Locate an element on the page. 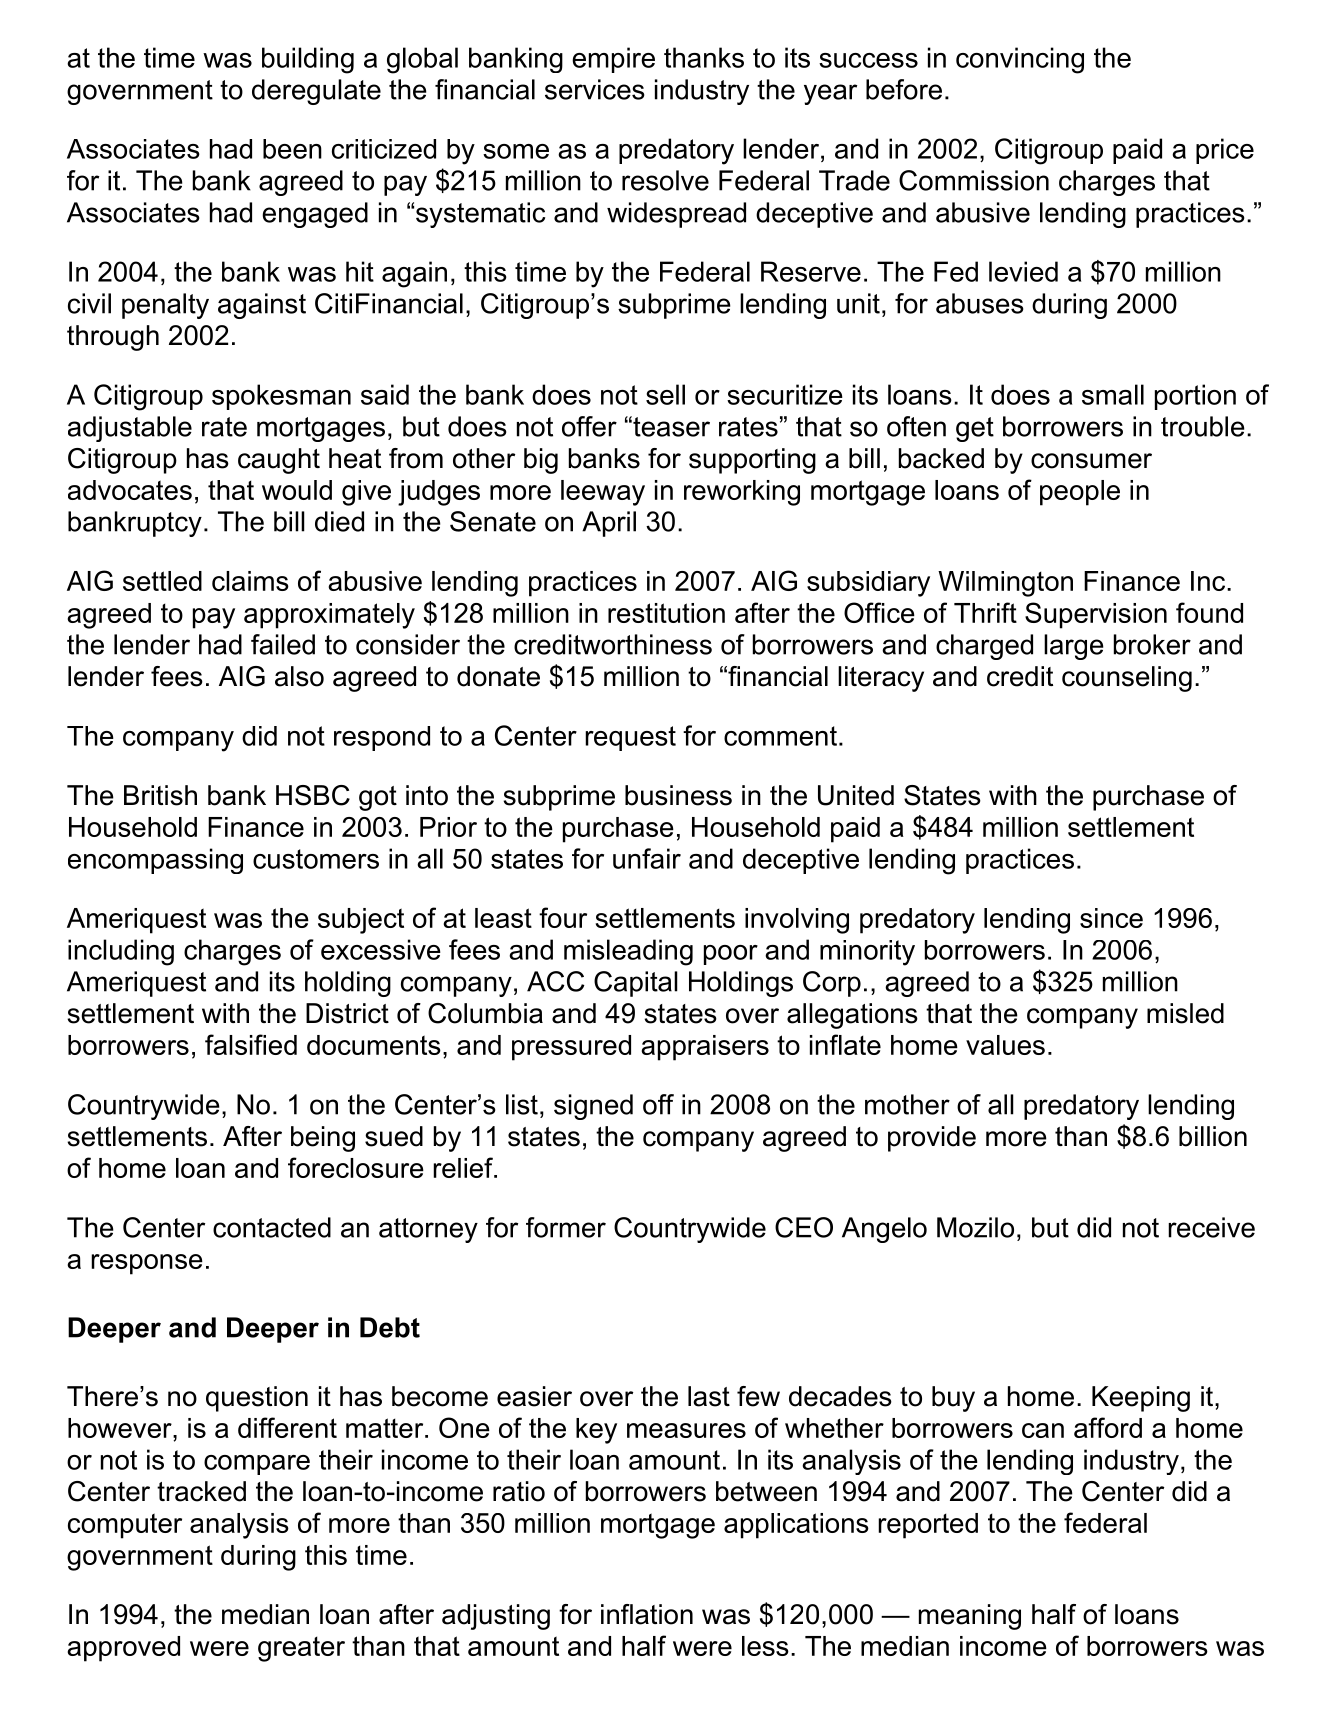  signed is located at coordinates (593, 1107).
